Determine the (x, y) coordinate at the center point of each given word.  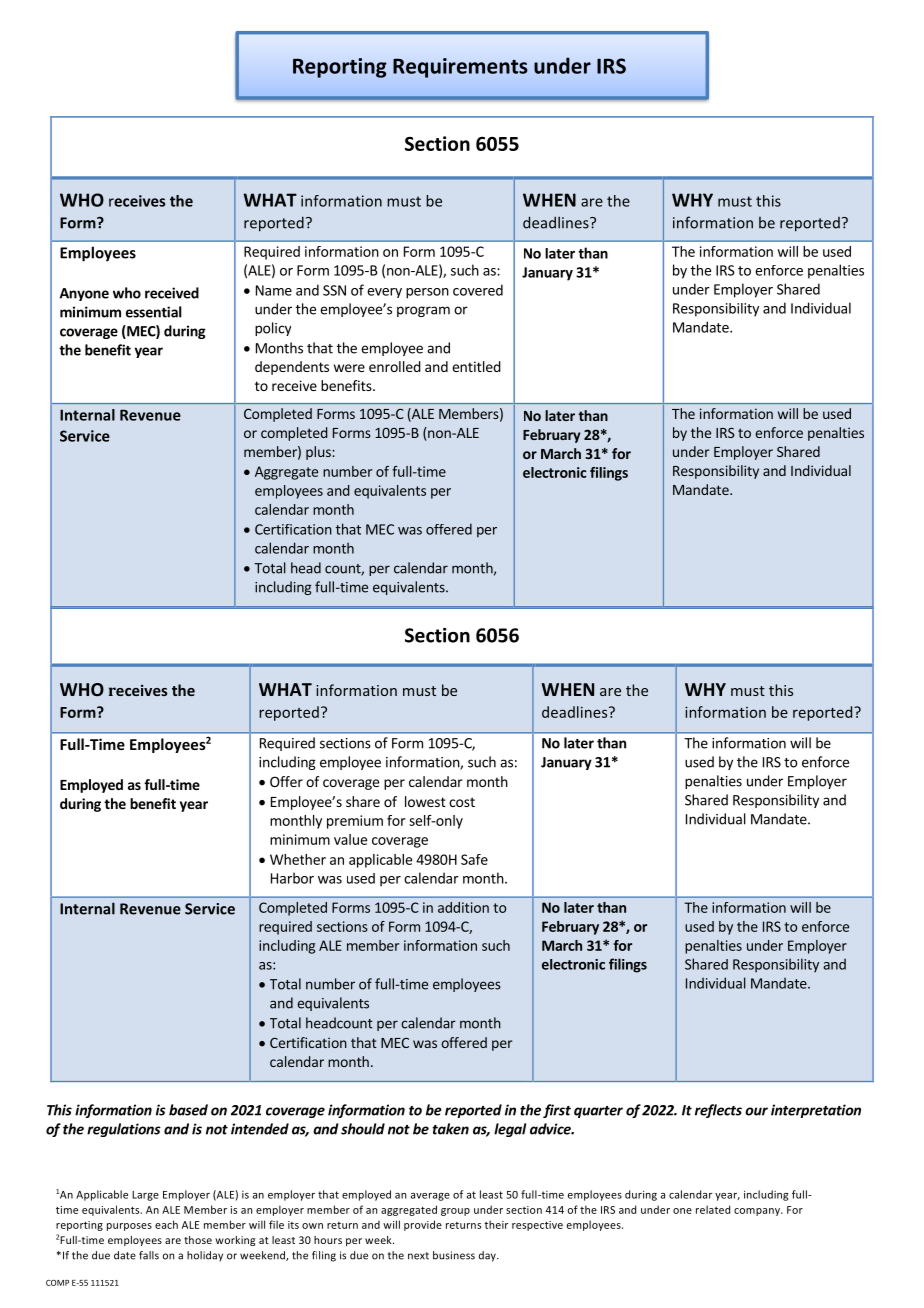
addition (463, 907)
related (713, 1209)
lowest (425, 801)
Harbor (292, 878)
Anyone (84, 294)
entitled (476, 366)
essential (154, 312)
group (455, 1212)
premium (355, 822)
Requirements (460, 68)
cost (462, 802)
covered (478, 290)
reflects (718, 1111)
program (423, 311)
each (166, 1224)
